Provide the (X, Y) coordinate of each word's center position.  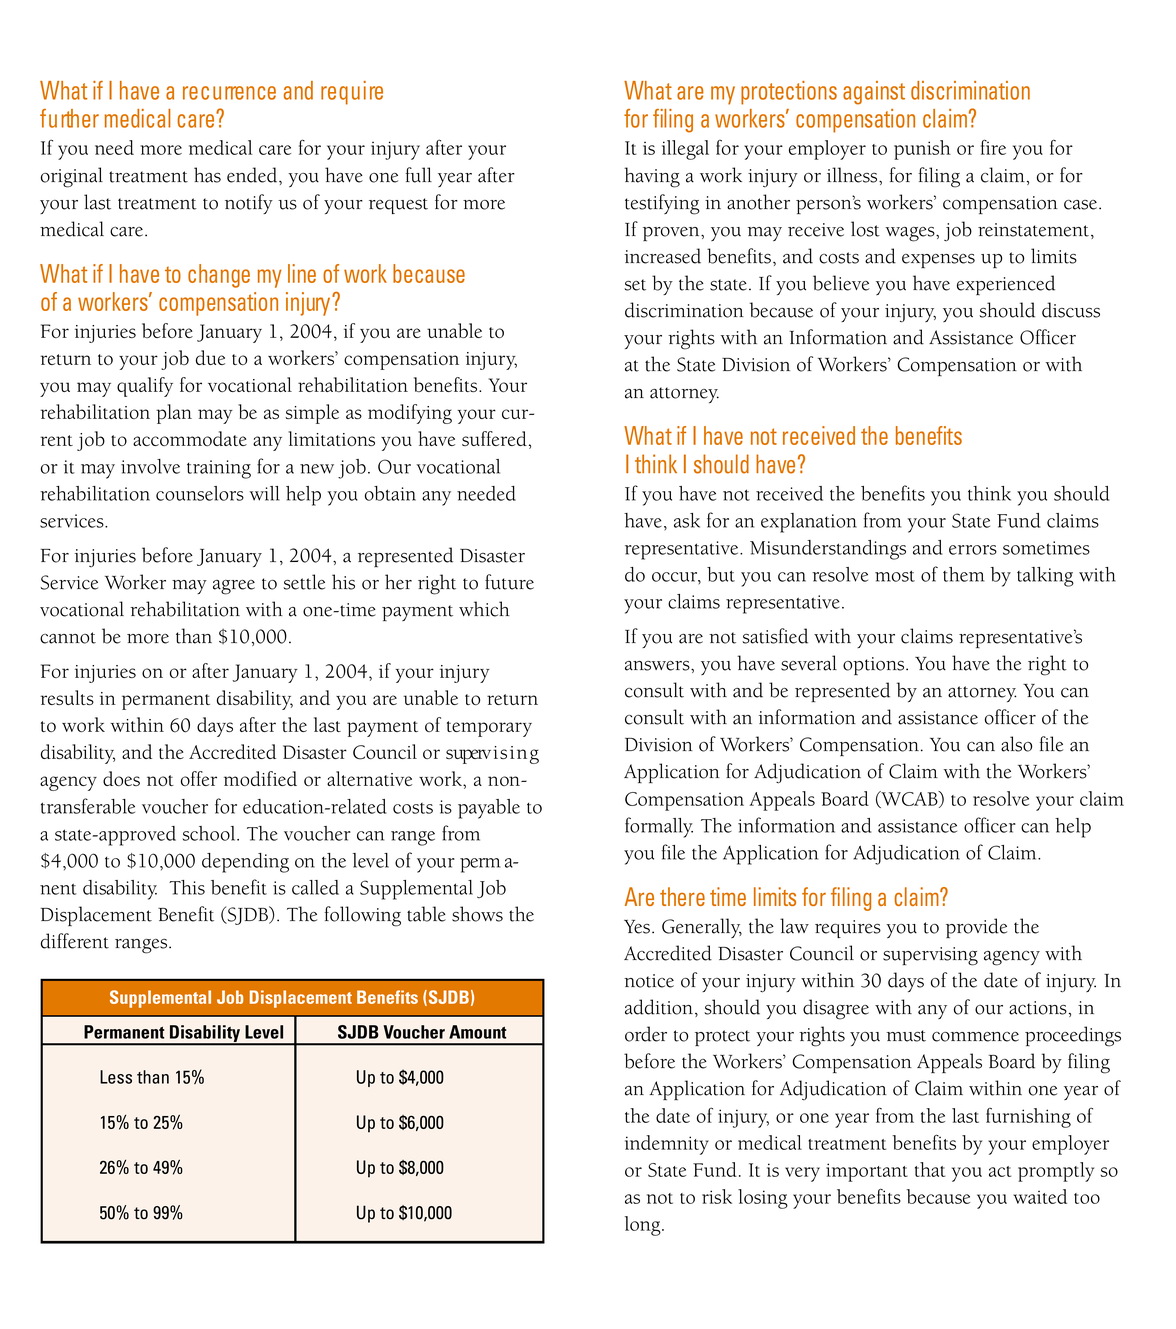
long (644, 1226)
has (207, 175)
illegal (685, 150)
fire (993, 147)
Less (116, 1077)
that (930, 1169)
